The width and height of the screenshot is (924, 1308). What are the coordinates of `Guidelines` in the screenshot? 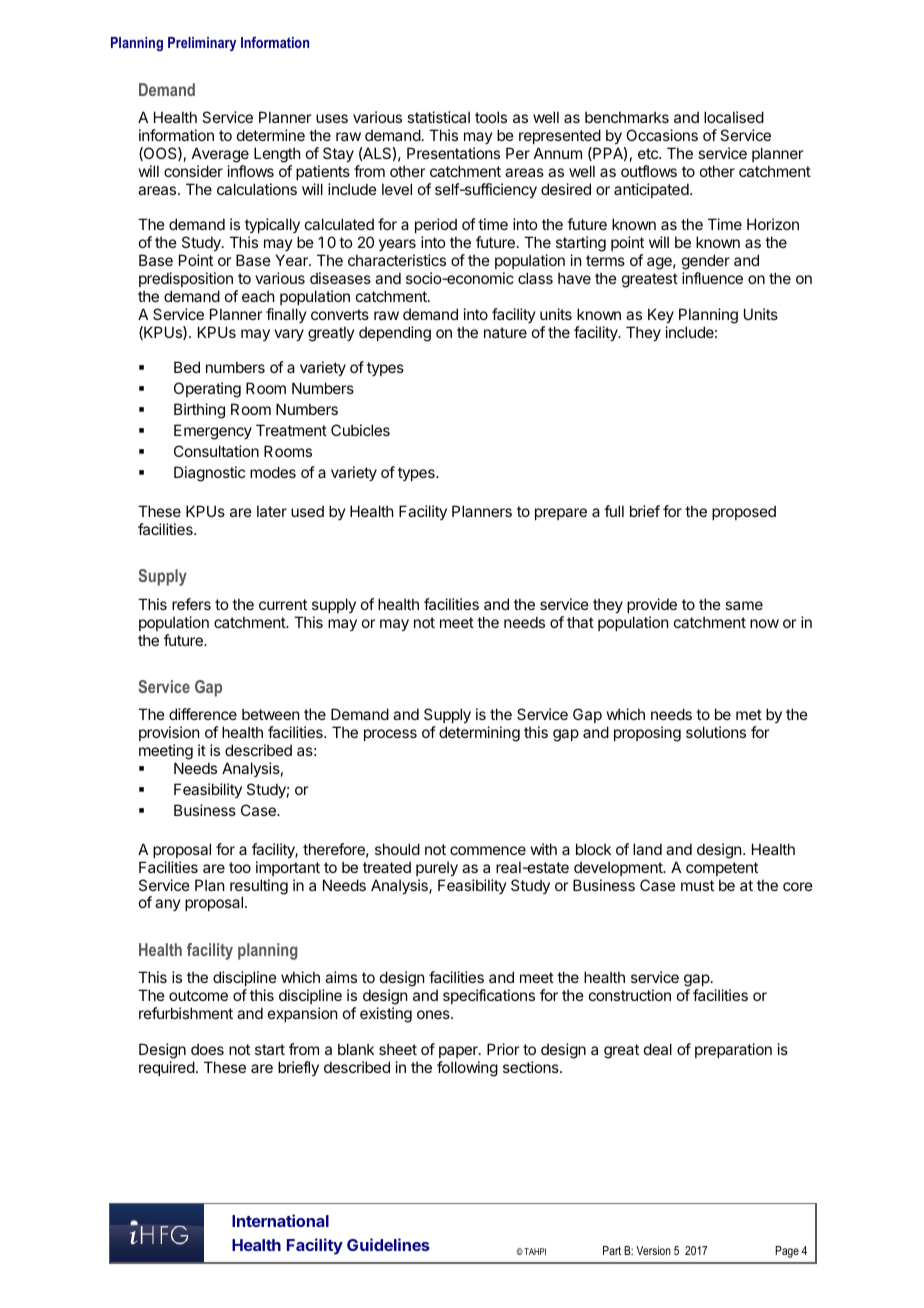 It's located at (388, 1244).
